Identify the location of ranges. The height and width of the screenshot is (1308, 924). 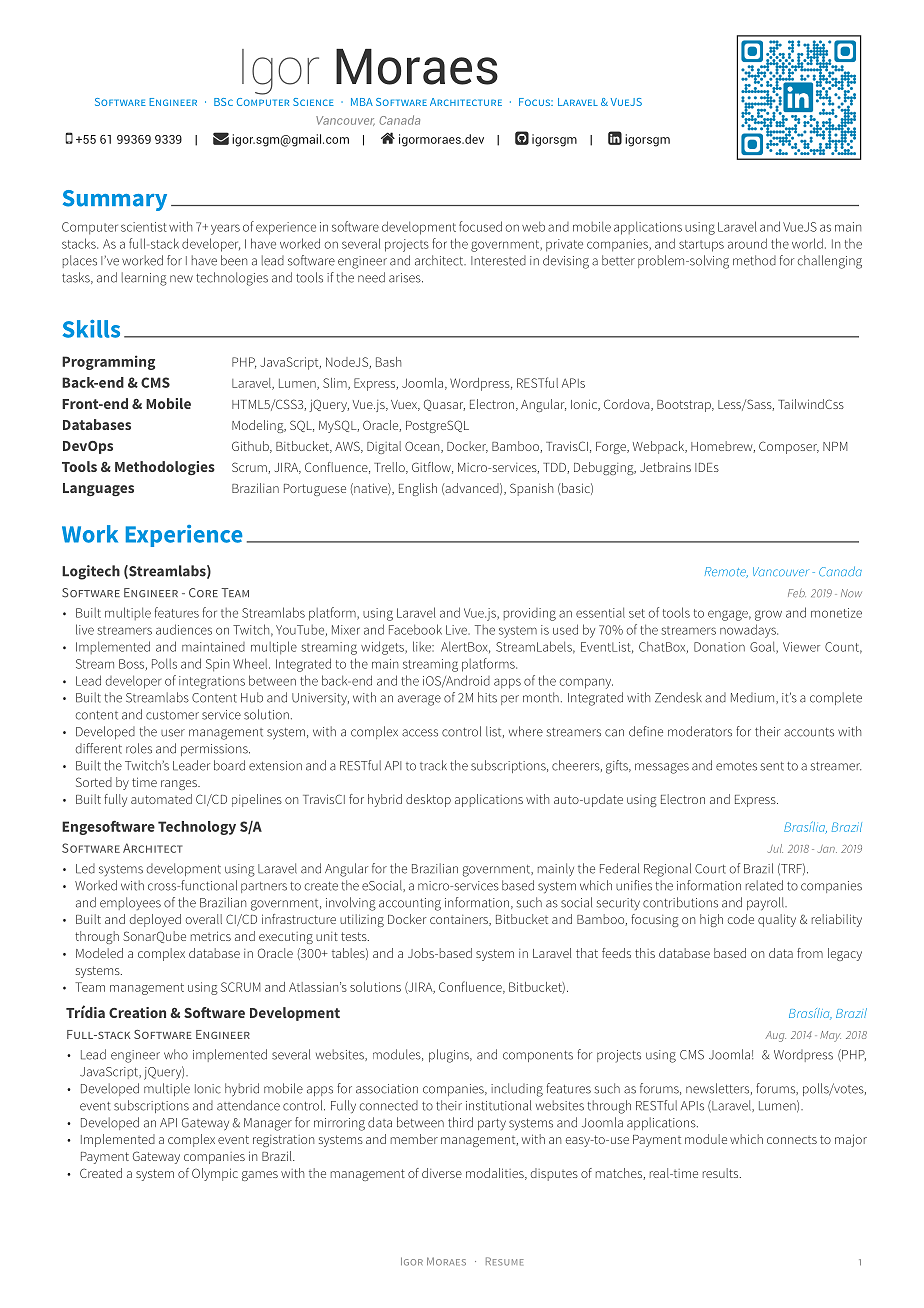
(180, 785).
